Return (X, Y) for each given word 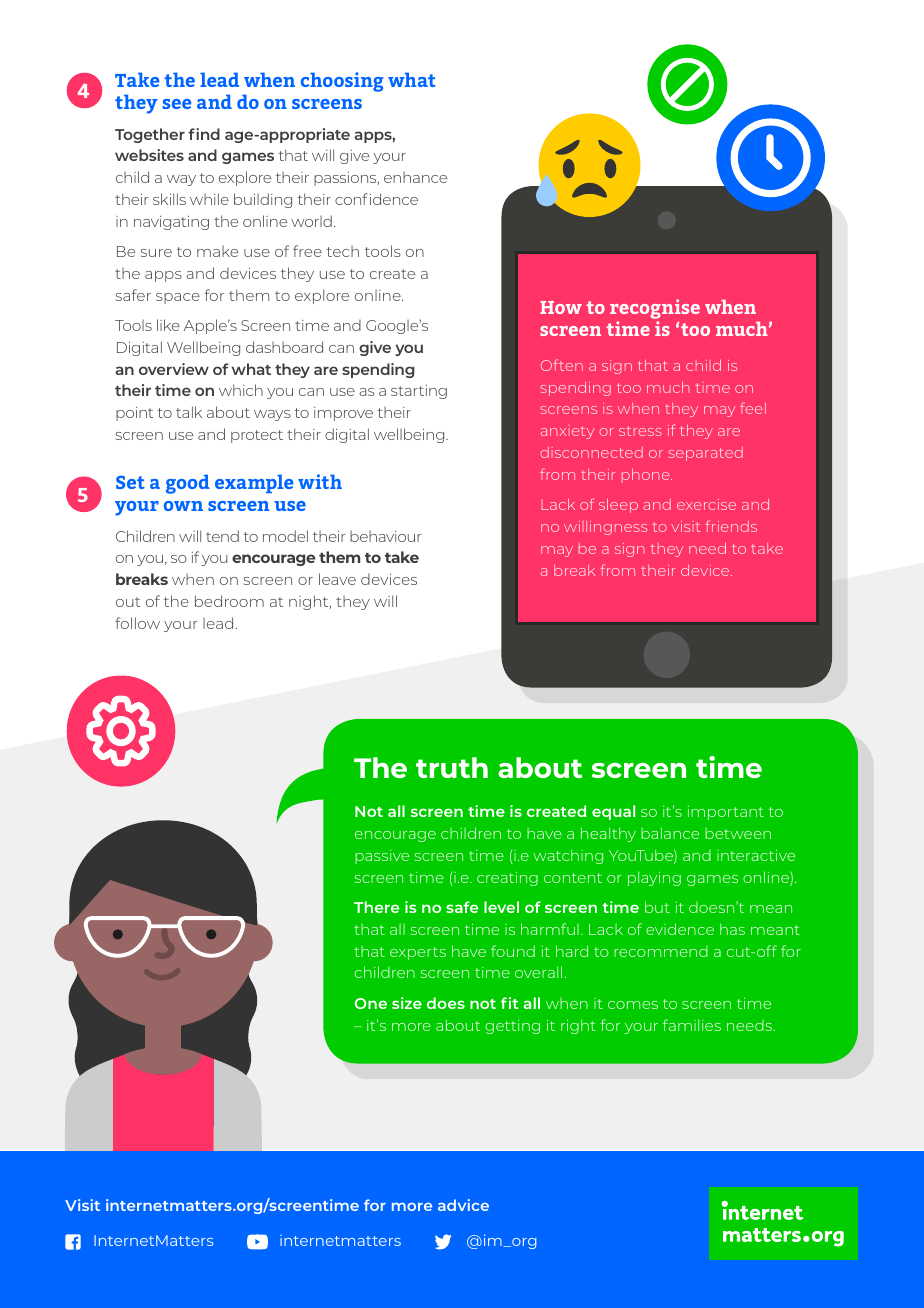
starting (419, 392)
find (204, 134)
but (657, 907)
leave (337, 579)
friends (731, 526)
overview (174, 369)
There (376, 907)
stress (640, 431)
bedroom (229, 601)
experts (418, 953)
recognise (655, 309)
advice (463, 1205)
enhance (415, 177)
